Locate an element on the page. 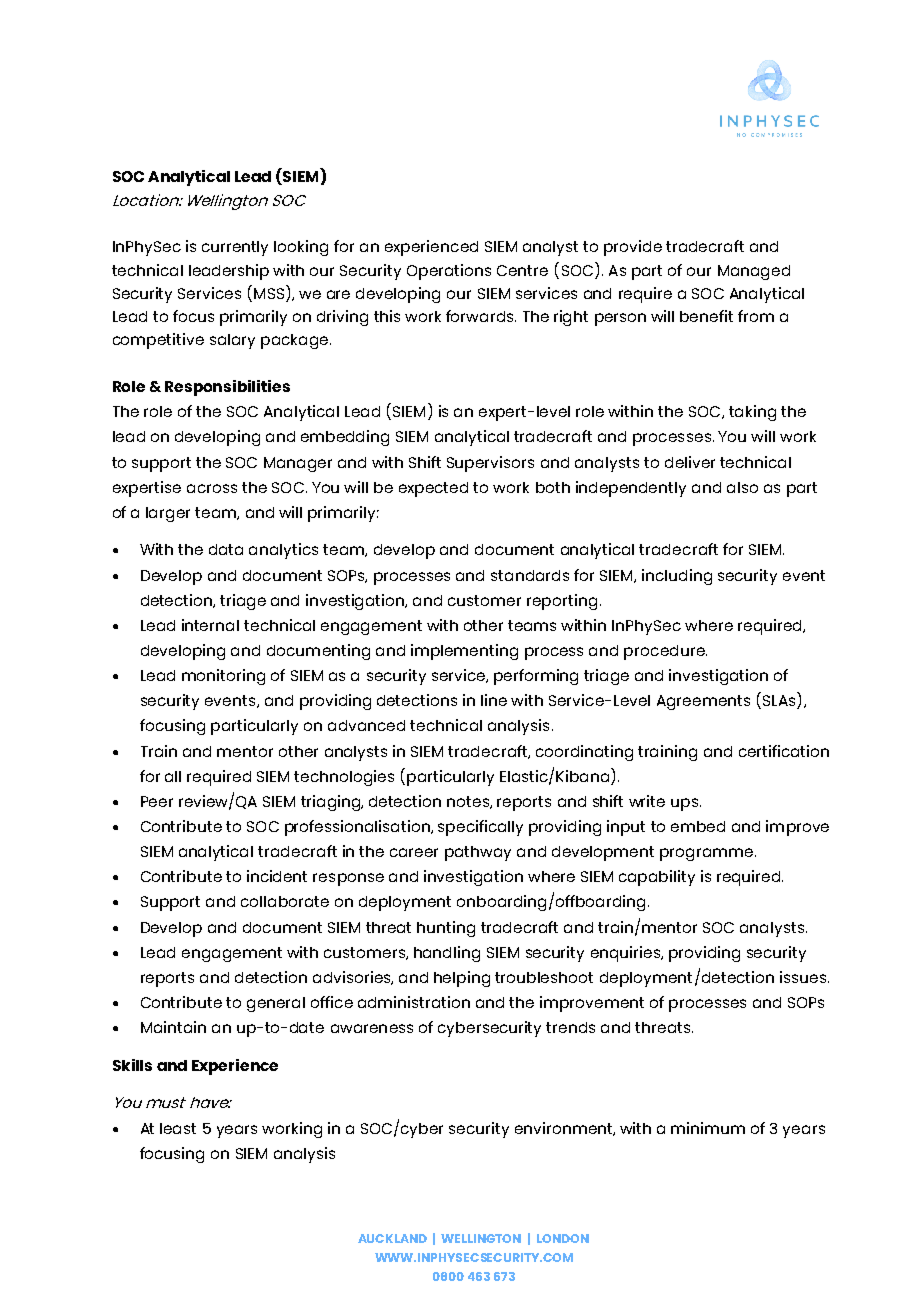 This page has width=924, height=1308. internal is located at coordinates (210, 625).
